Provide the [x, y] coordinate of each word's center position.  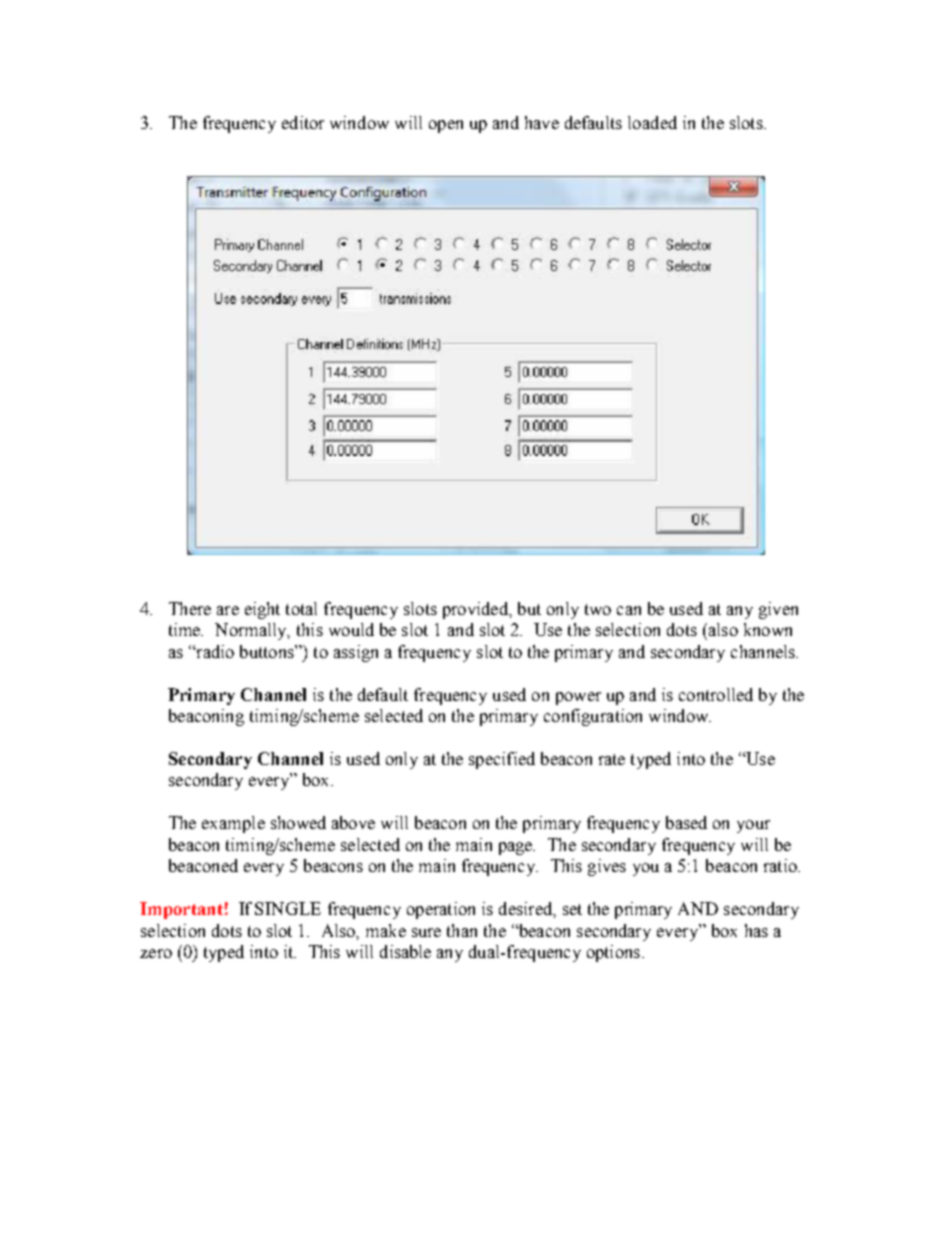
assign [356, 653]
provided [476, 610]
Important [181, 910]
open [446, 126]
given [778, 610]
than [462, 930]
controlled [716, 694]
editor [303, 122]
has [756, 930]
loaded [652, 122]
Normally [252, 631]
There [190, 608]
